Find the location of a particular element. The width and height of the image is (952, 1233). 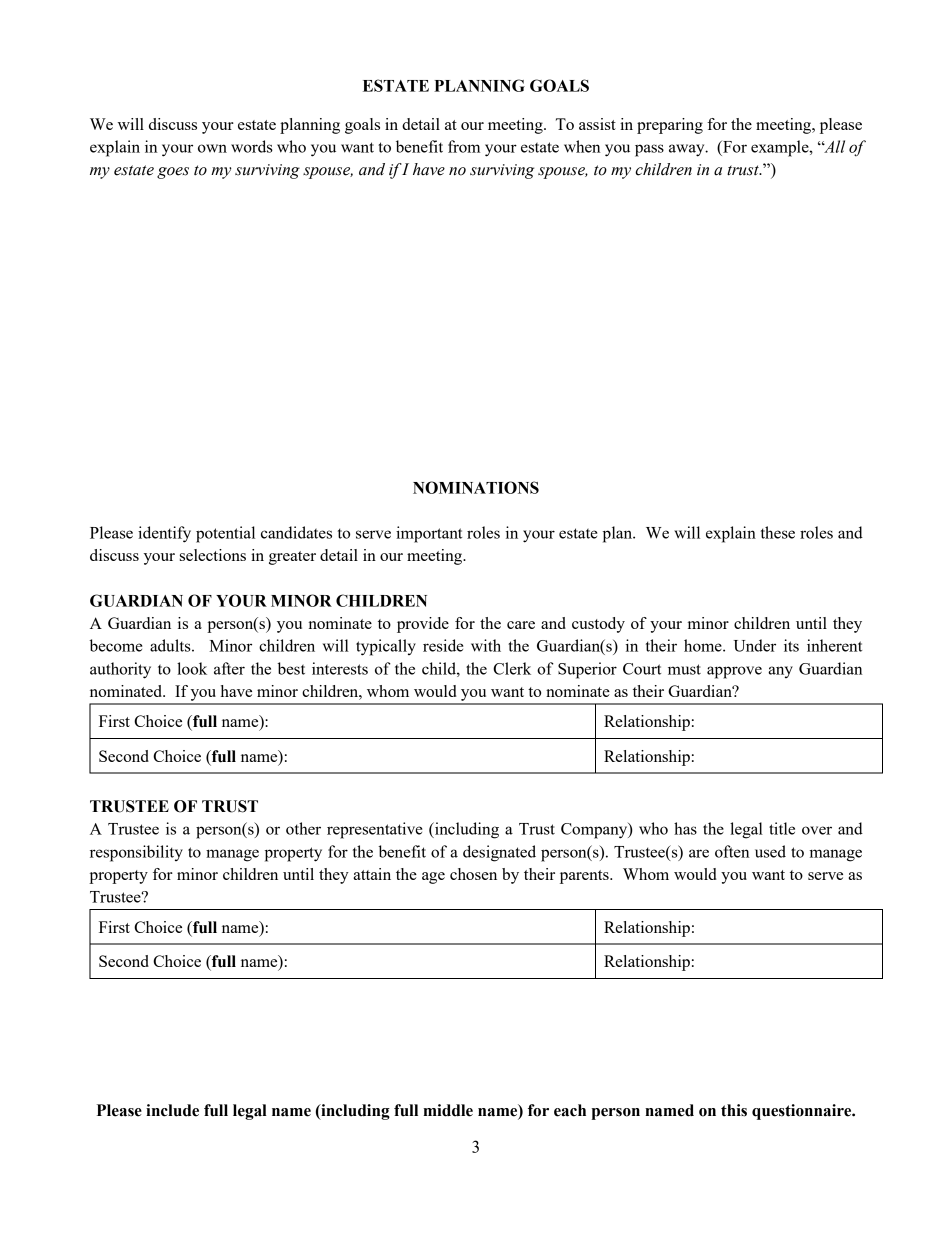

from is located at coordinates (464, 146).
